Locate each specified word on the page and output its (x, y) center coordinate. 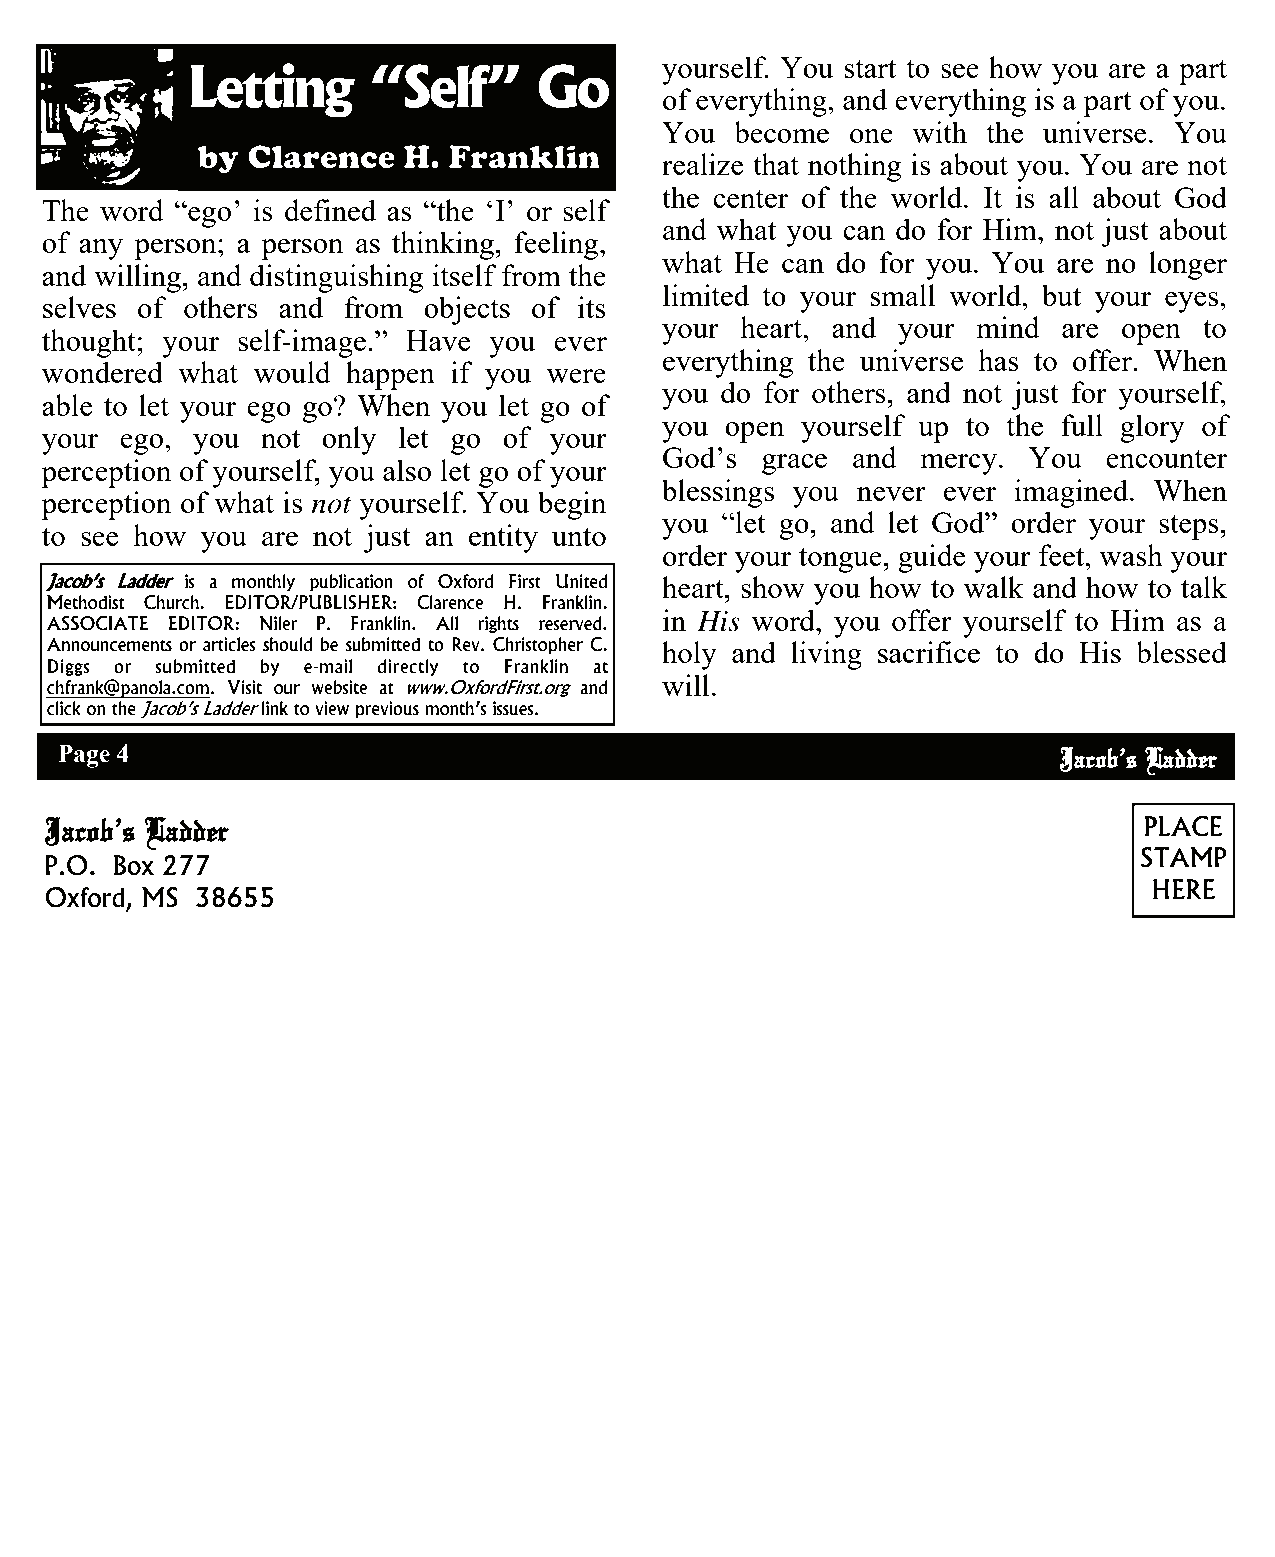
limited (706, 295)
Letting (272, 90)
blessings (718, 493)
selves (79, 307)
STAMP (1184, 857)
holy (689, 655)
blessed (1181, 652)
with (939, 132)
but (1061, 295)
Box (134, 865)
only (349, 440)
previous (387, 709)
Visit (244, 687)
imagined (1073, 493)
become (781, 132)
